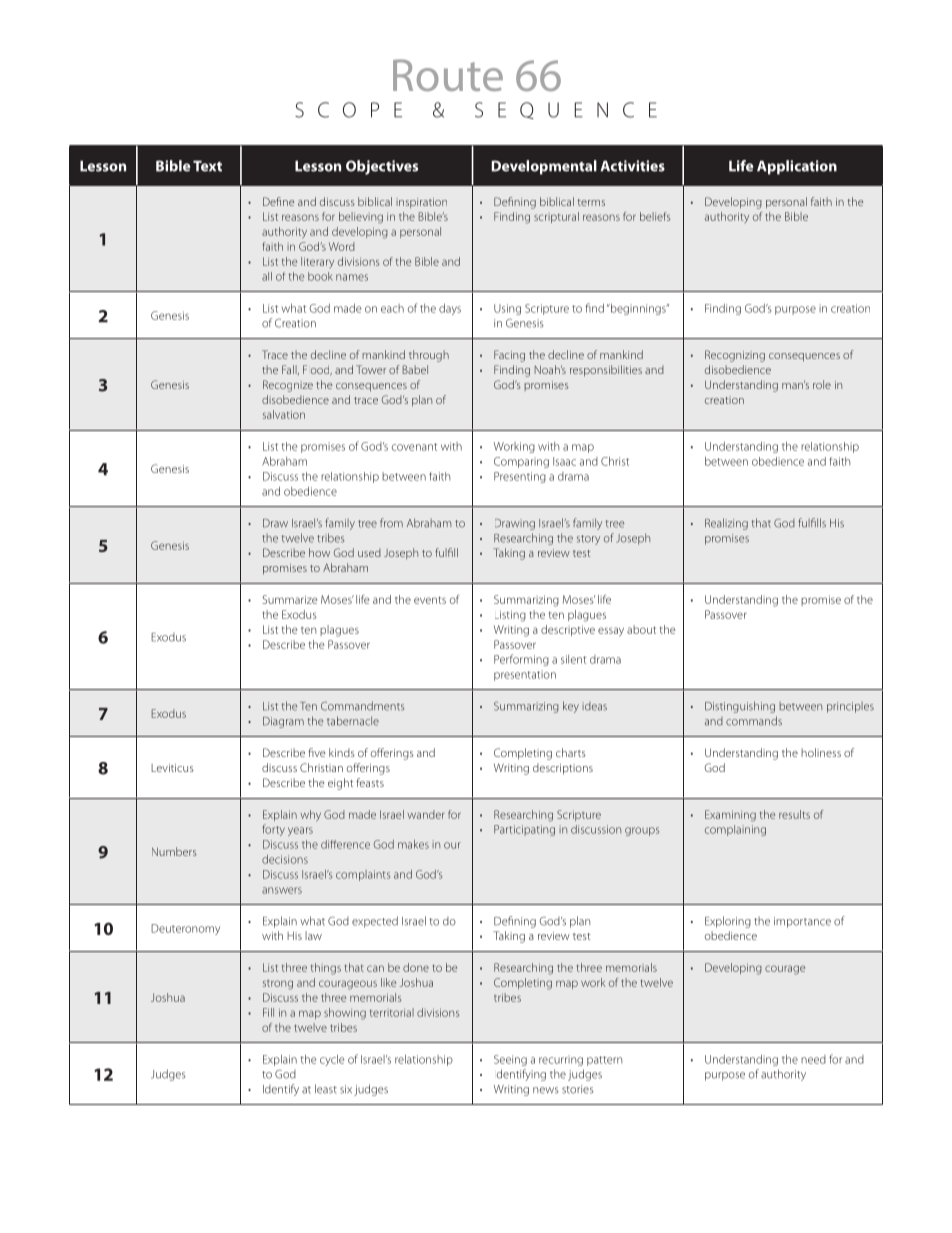 This screenshot has height=1233, width=952. I want to click on events, so click(430, 600).
